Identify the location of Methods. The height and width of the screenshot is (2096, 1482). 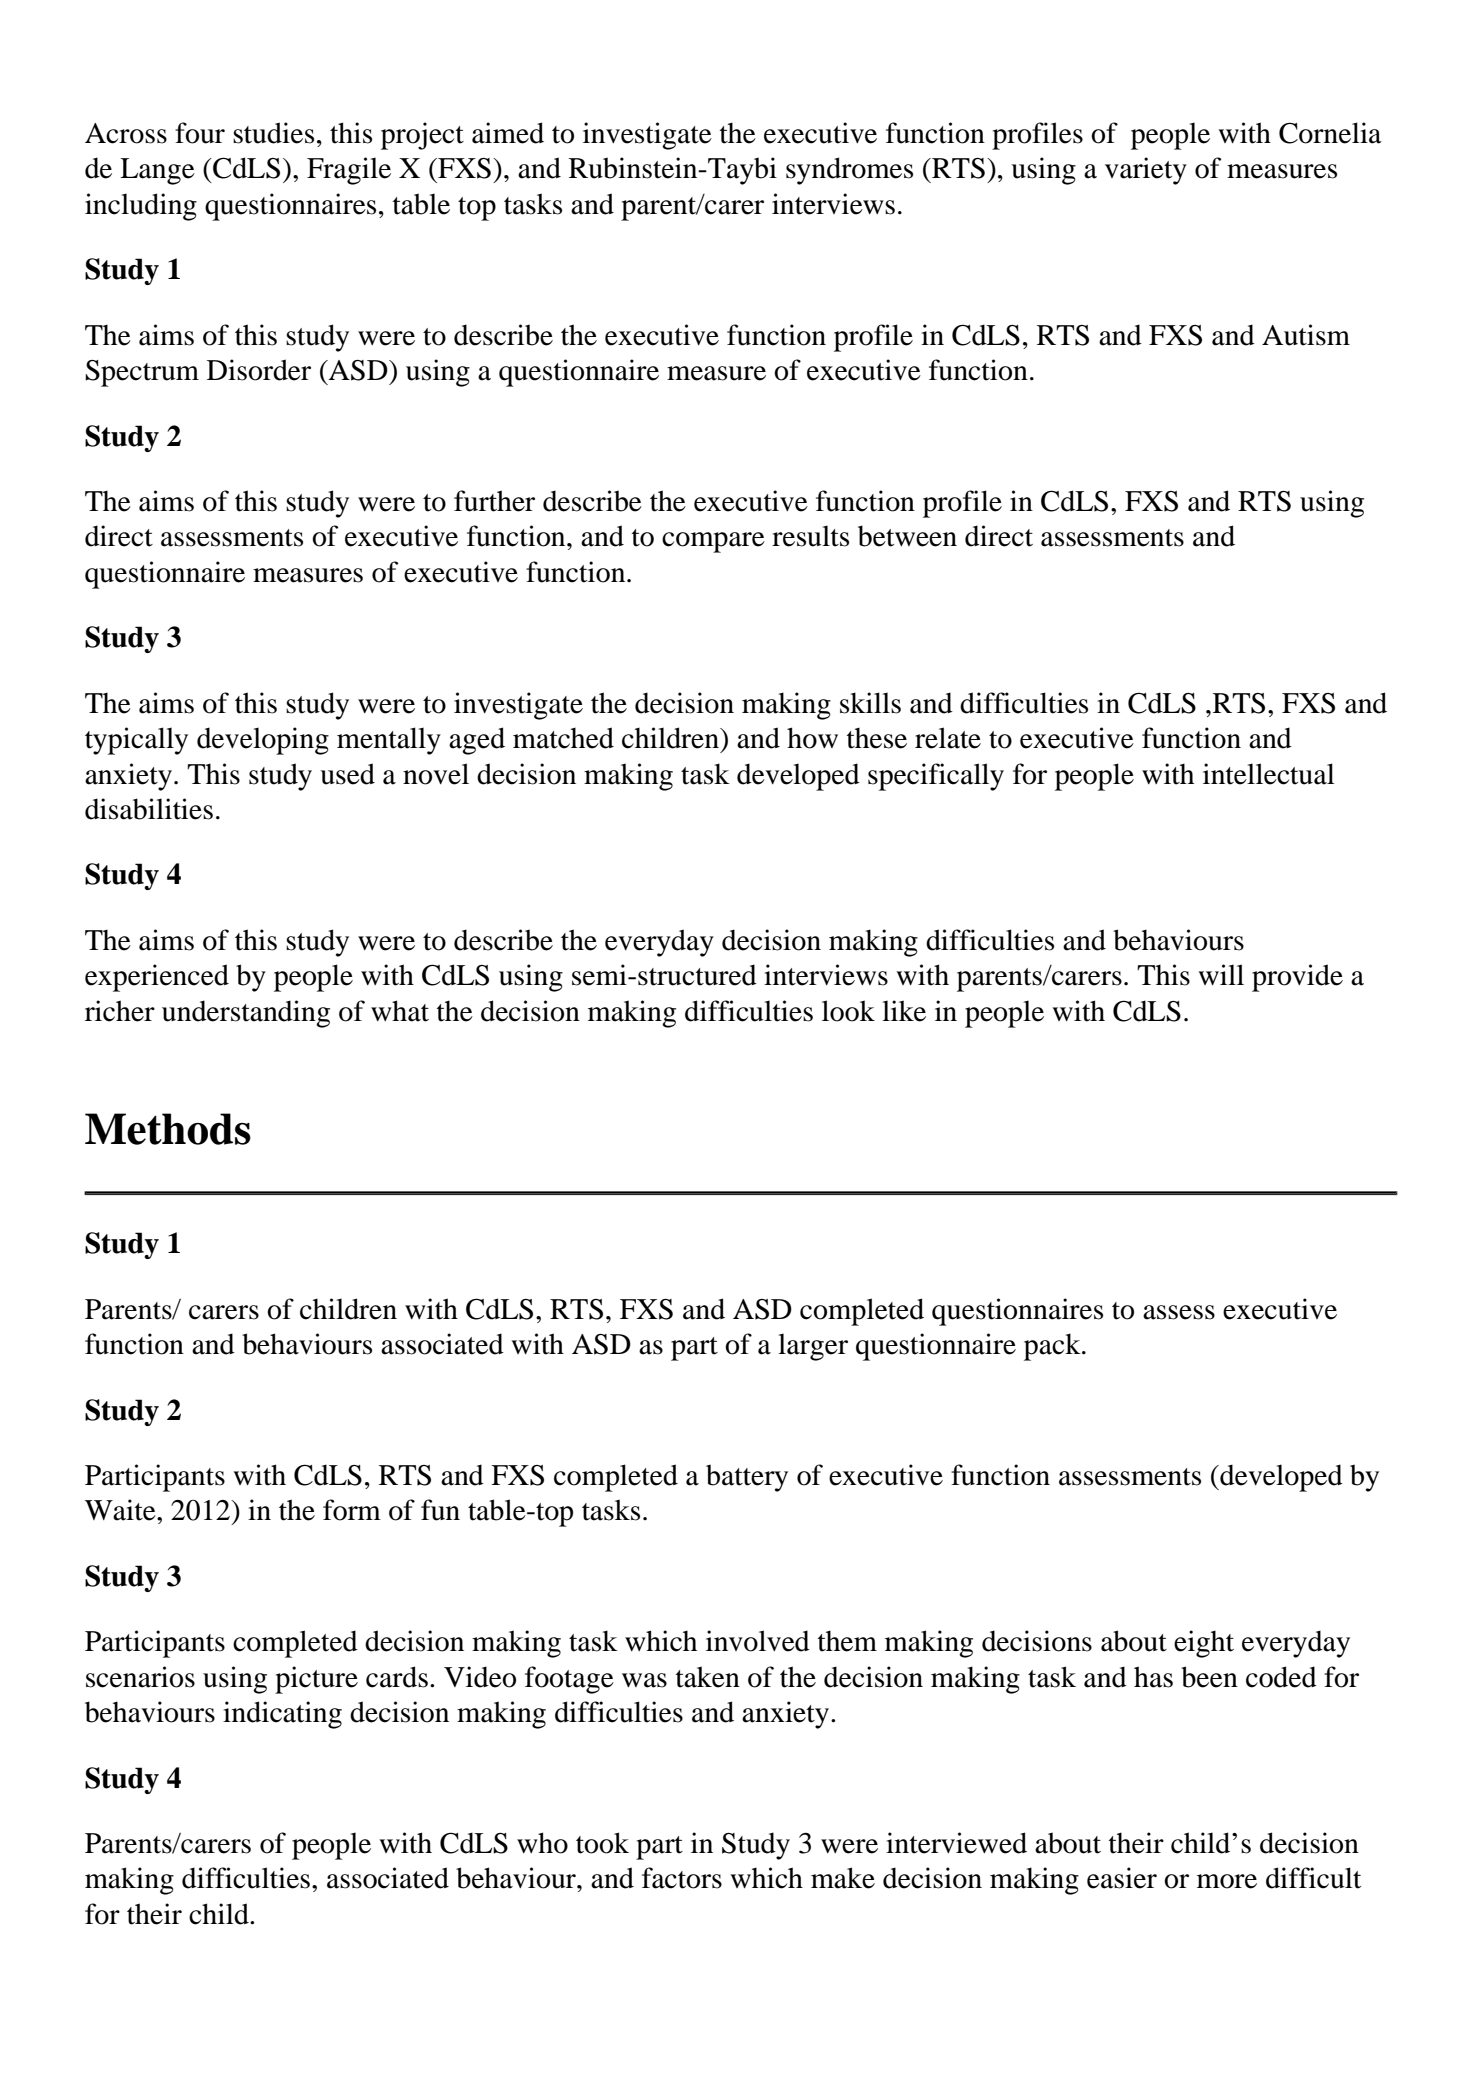
(168, 1129).
